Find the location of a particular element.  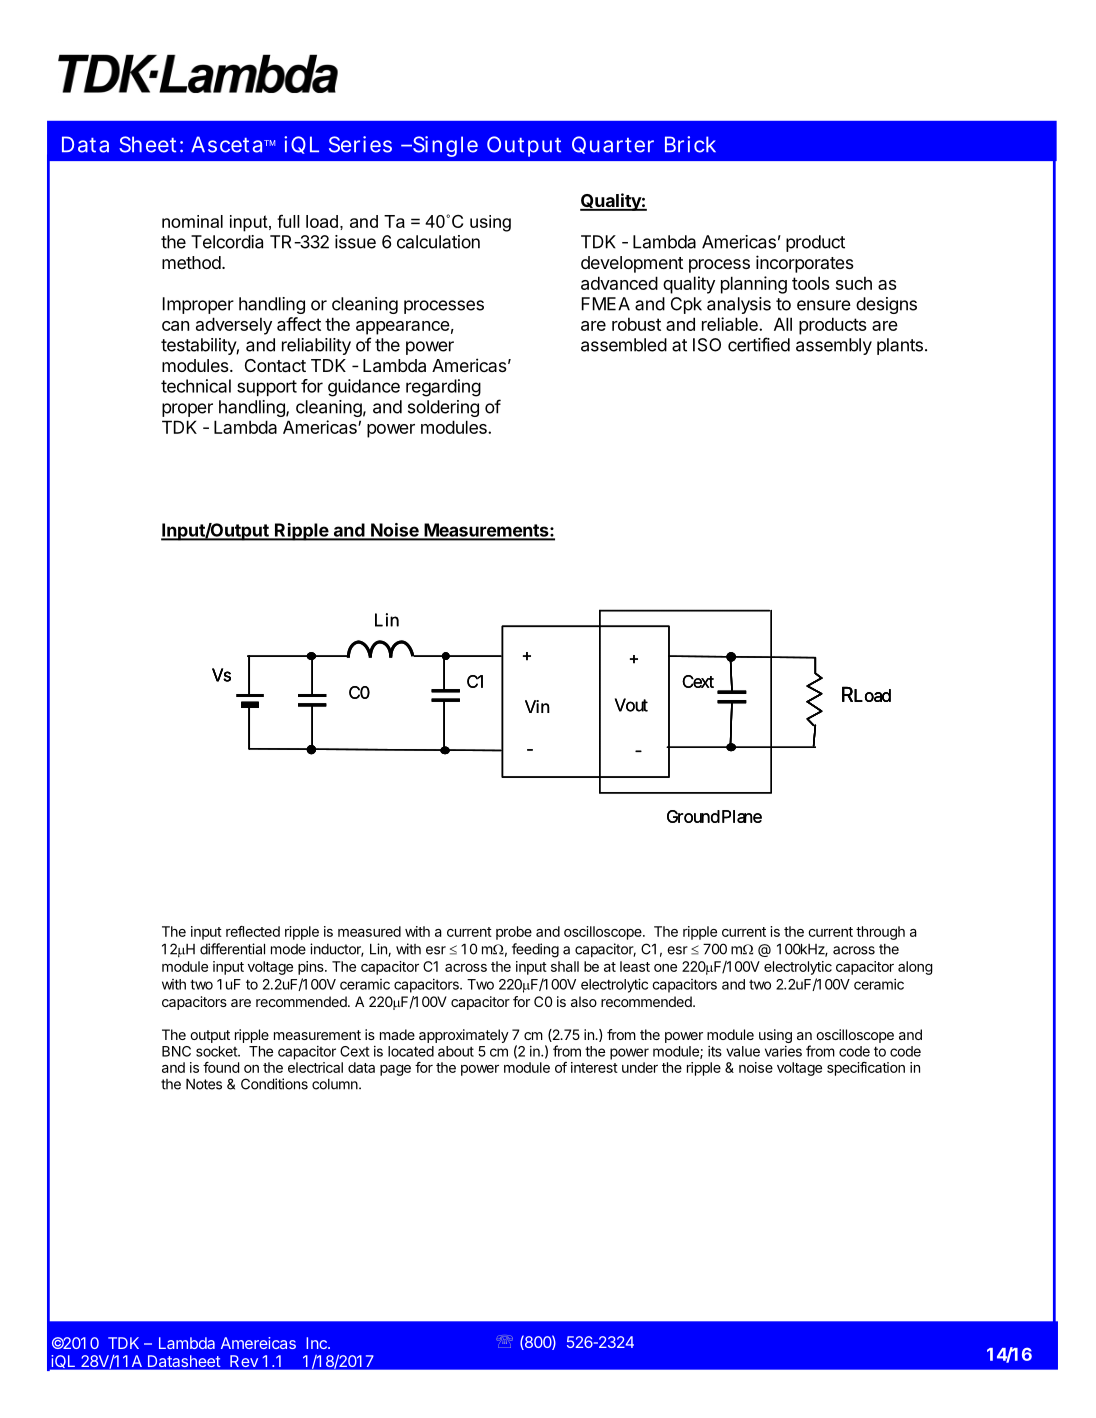

assembly is located at coordinates (834, 346).
